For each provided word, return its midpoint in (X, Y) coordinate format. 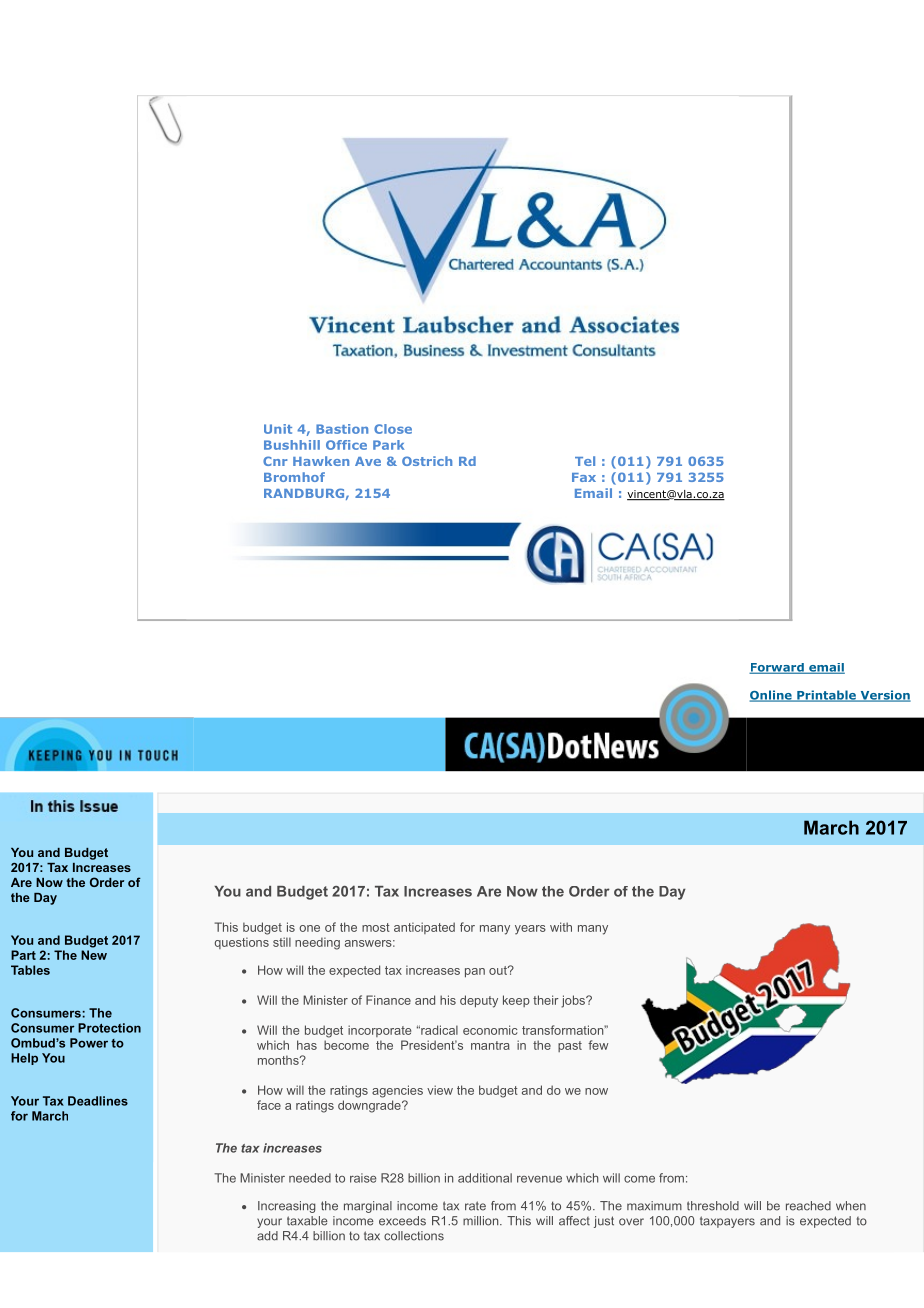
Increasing (287, 1207)
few (598, 1045)
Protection (109, 1028)
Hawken (321, 461)
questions (242, 943)
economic (490, 1030)
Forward (777, 668)
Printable (826, 696)
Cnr (275, 461)
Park (388, 445)
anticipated (424, 928)
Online (772, 696)
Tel (585, 461)
